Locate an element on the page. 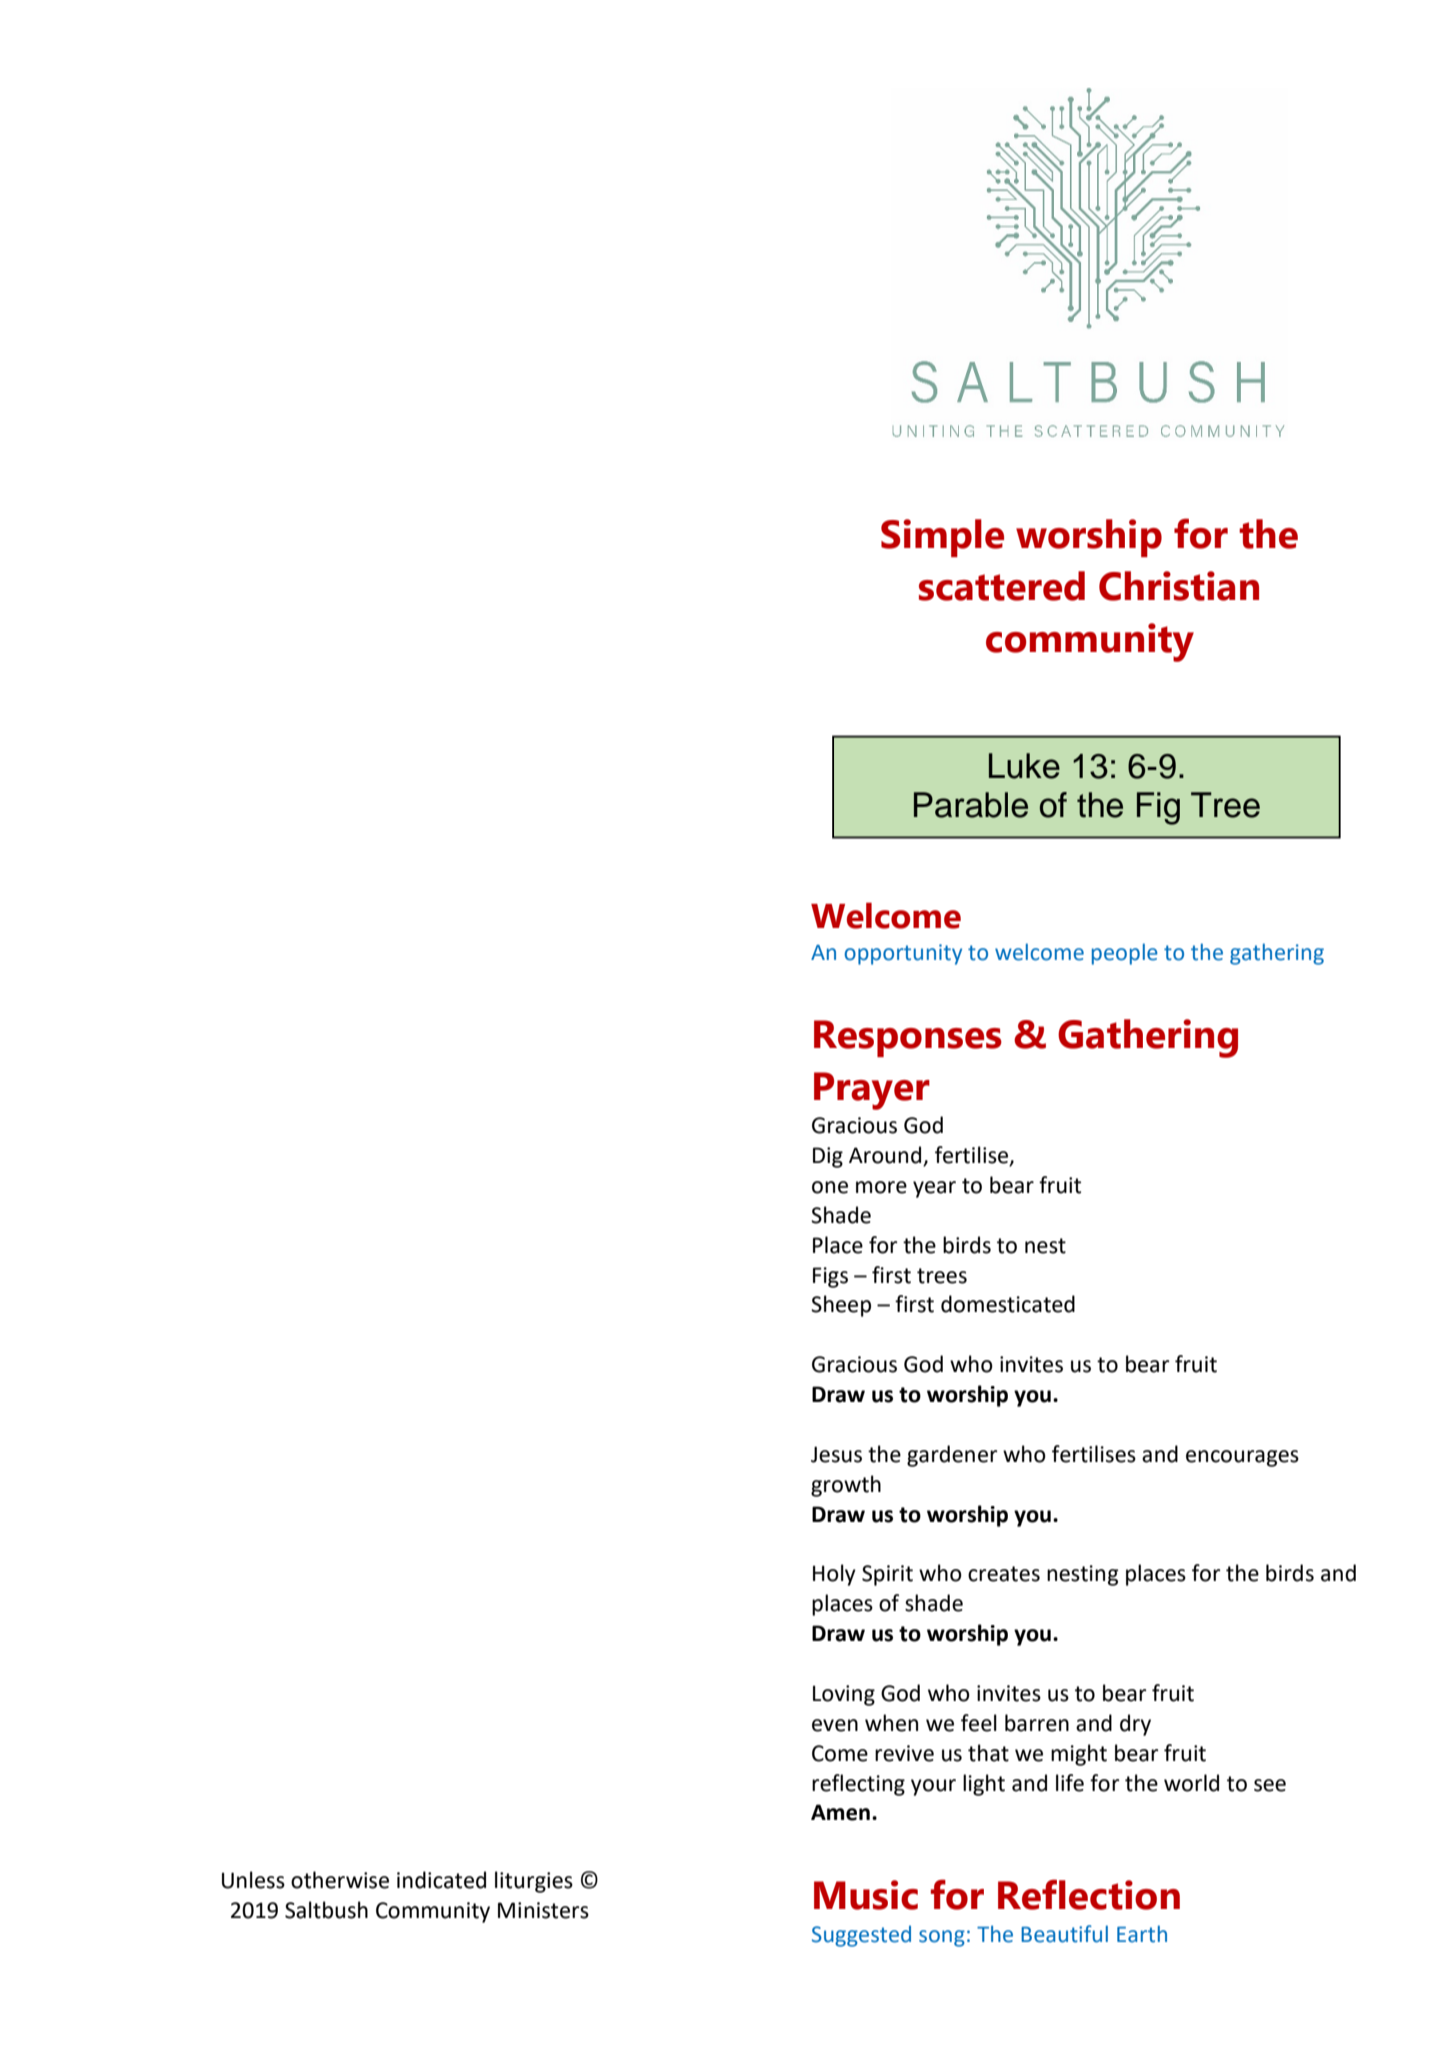 Image resolution: width=1456 pixels, height=2060 pixels. one is located at coordinates (830, 1187).
